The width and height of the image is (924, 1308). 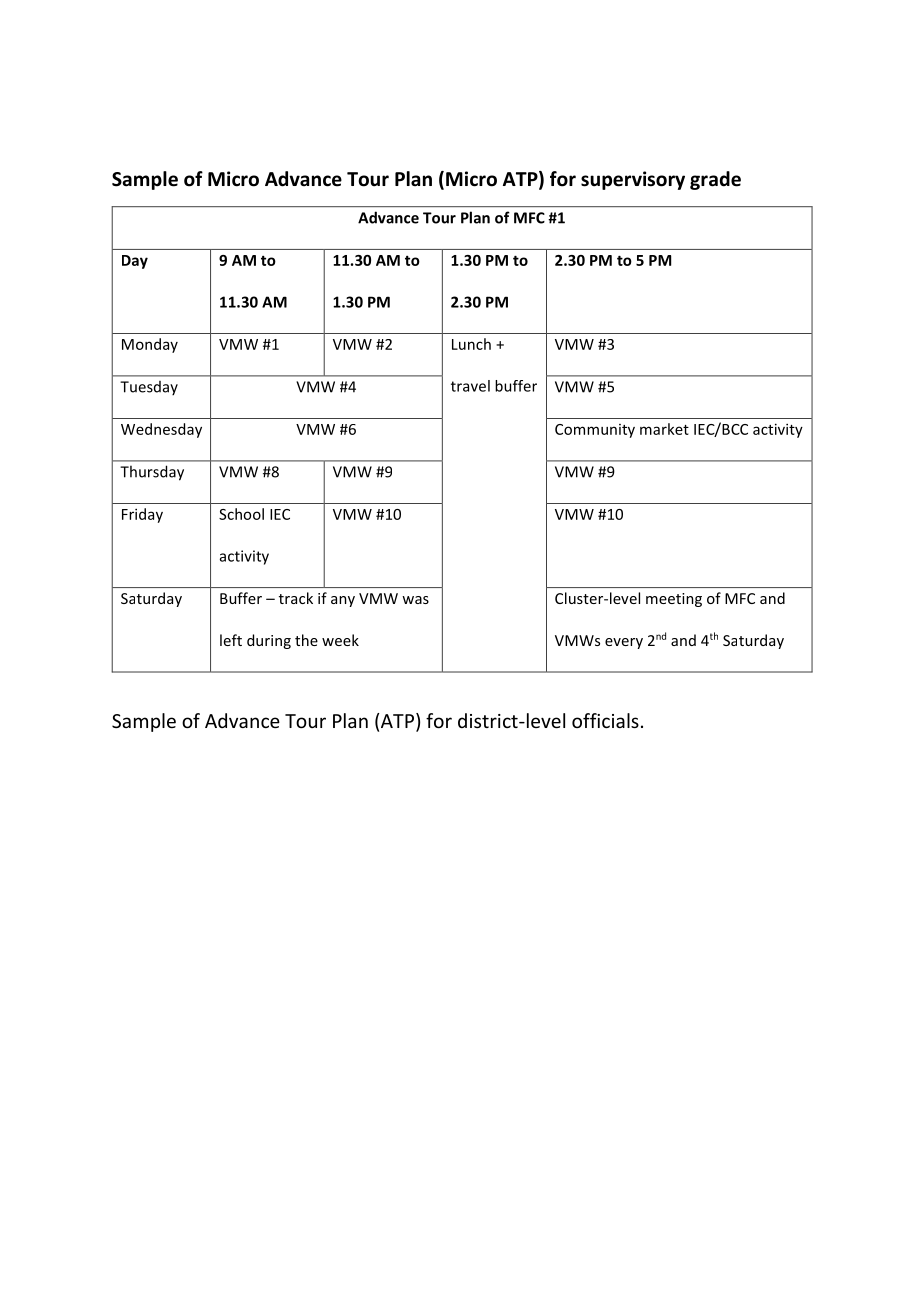 What do you see at coordinates (150, 345) in the image?
I see `Monday` at bounding box center [150, 345].
